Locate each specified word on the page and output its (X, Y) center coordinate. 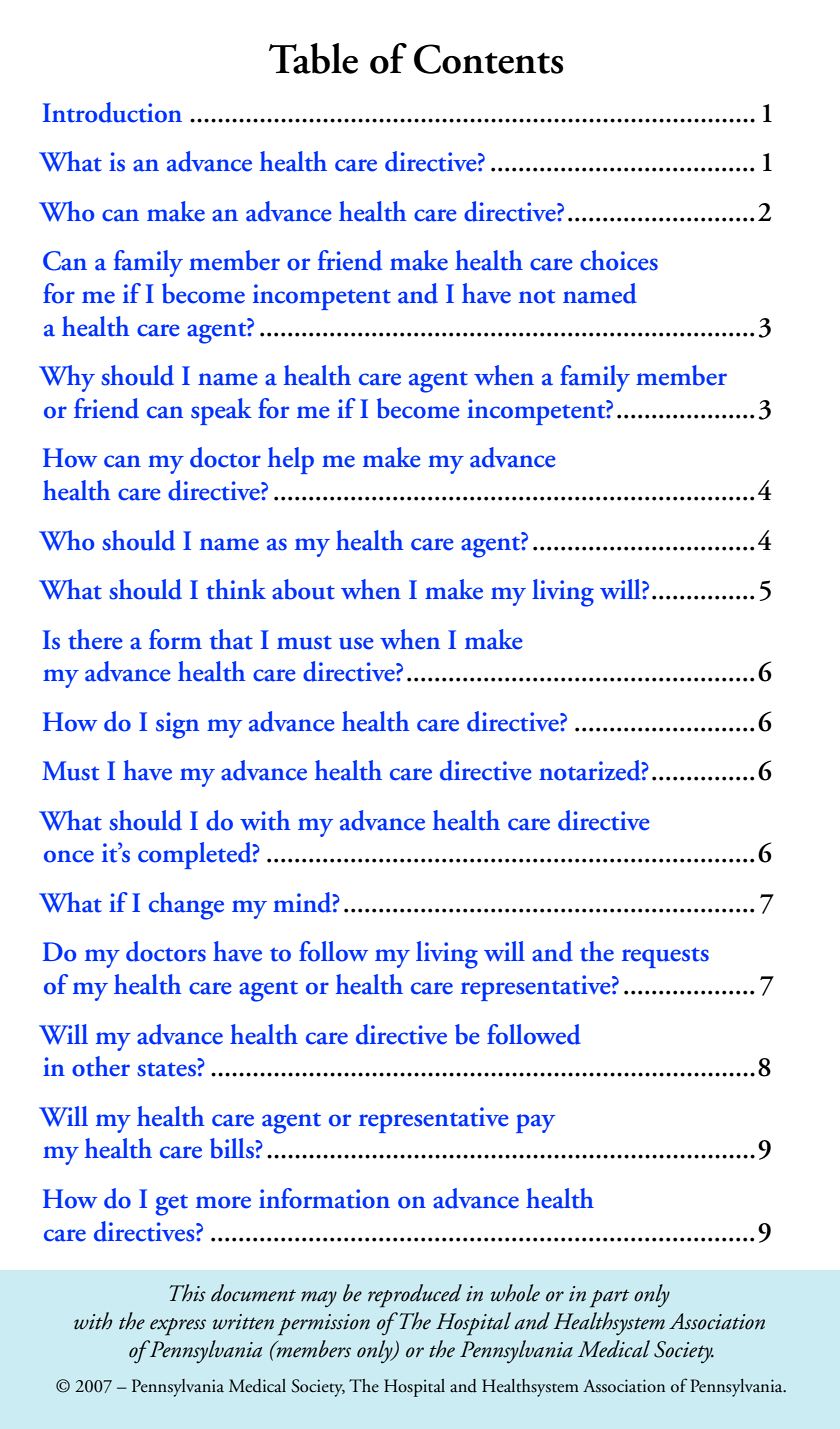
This (188, 1293)
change (186, 906)
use (356, 643)
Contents (488, 59)
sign (177, 725)
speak (221, 411)
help (291, 460)
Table (313, 58)
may (319, 1299)
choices (619, 260)
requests (665, 957)
